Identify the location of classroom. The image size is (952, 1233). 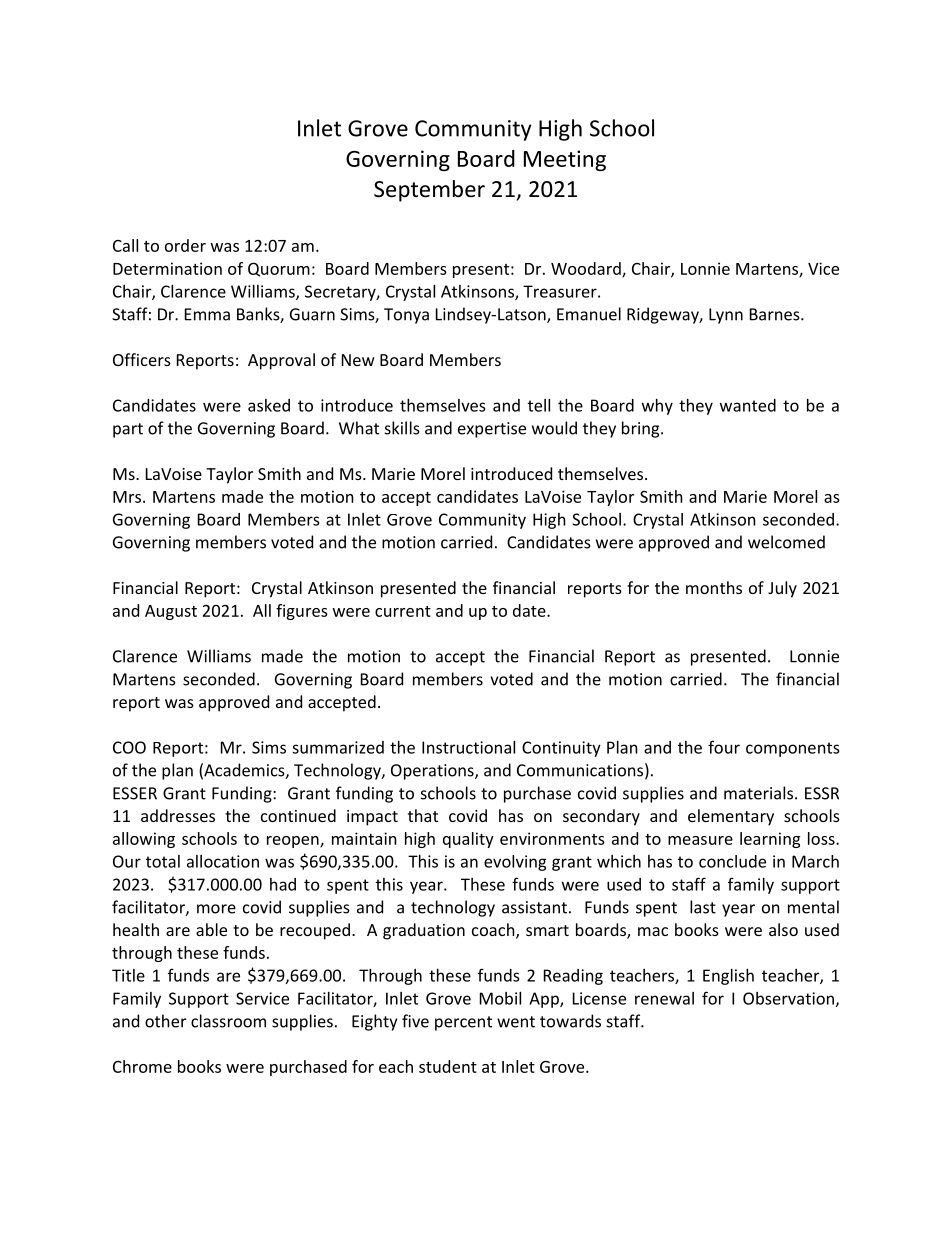
(228, 1021).
